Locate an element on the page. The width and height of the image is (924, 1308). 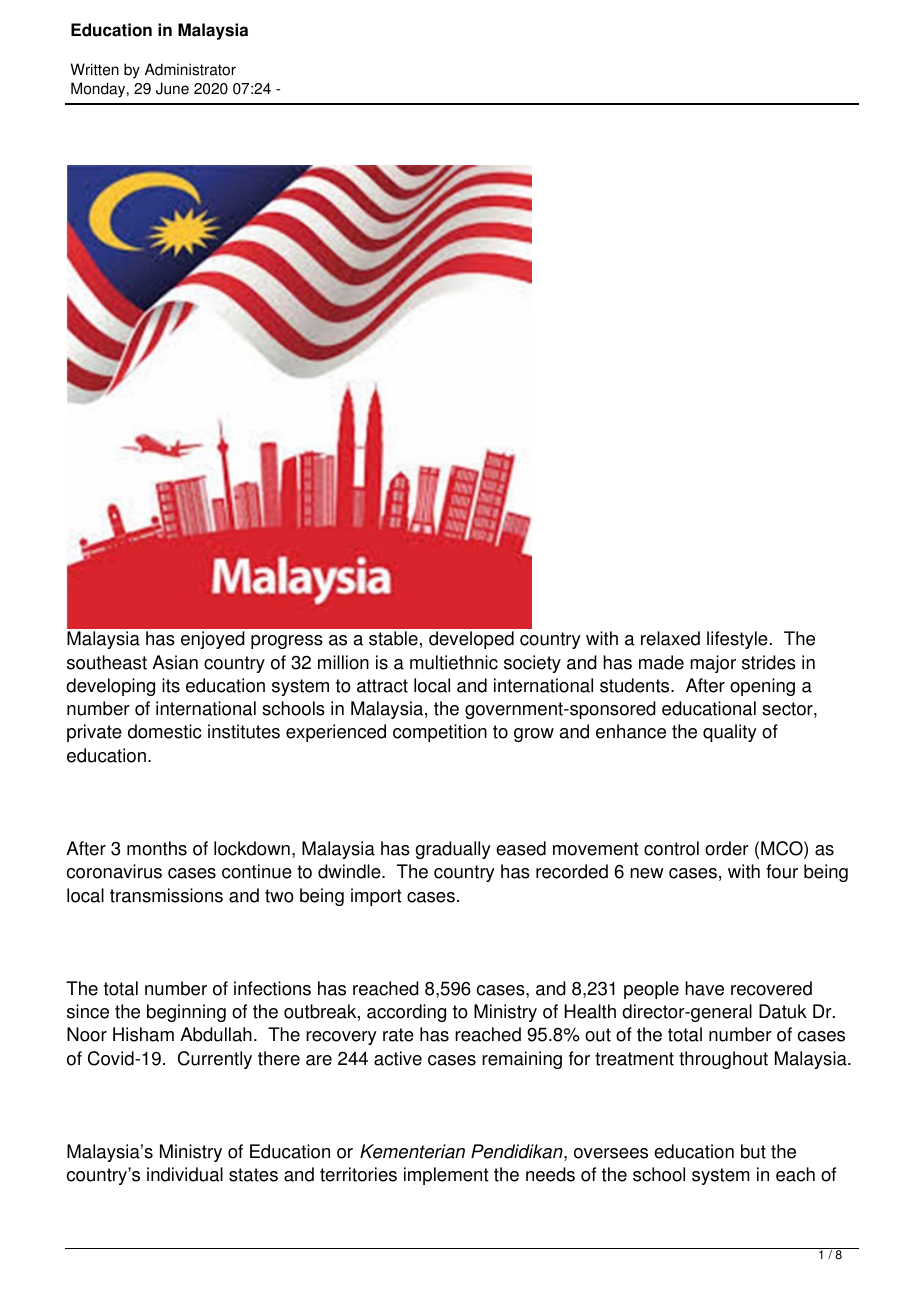
Written is located at coordinates (94, 69).
